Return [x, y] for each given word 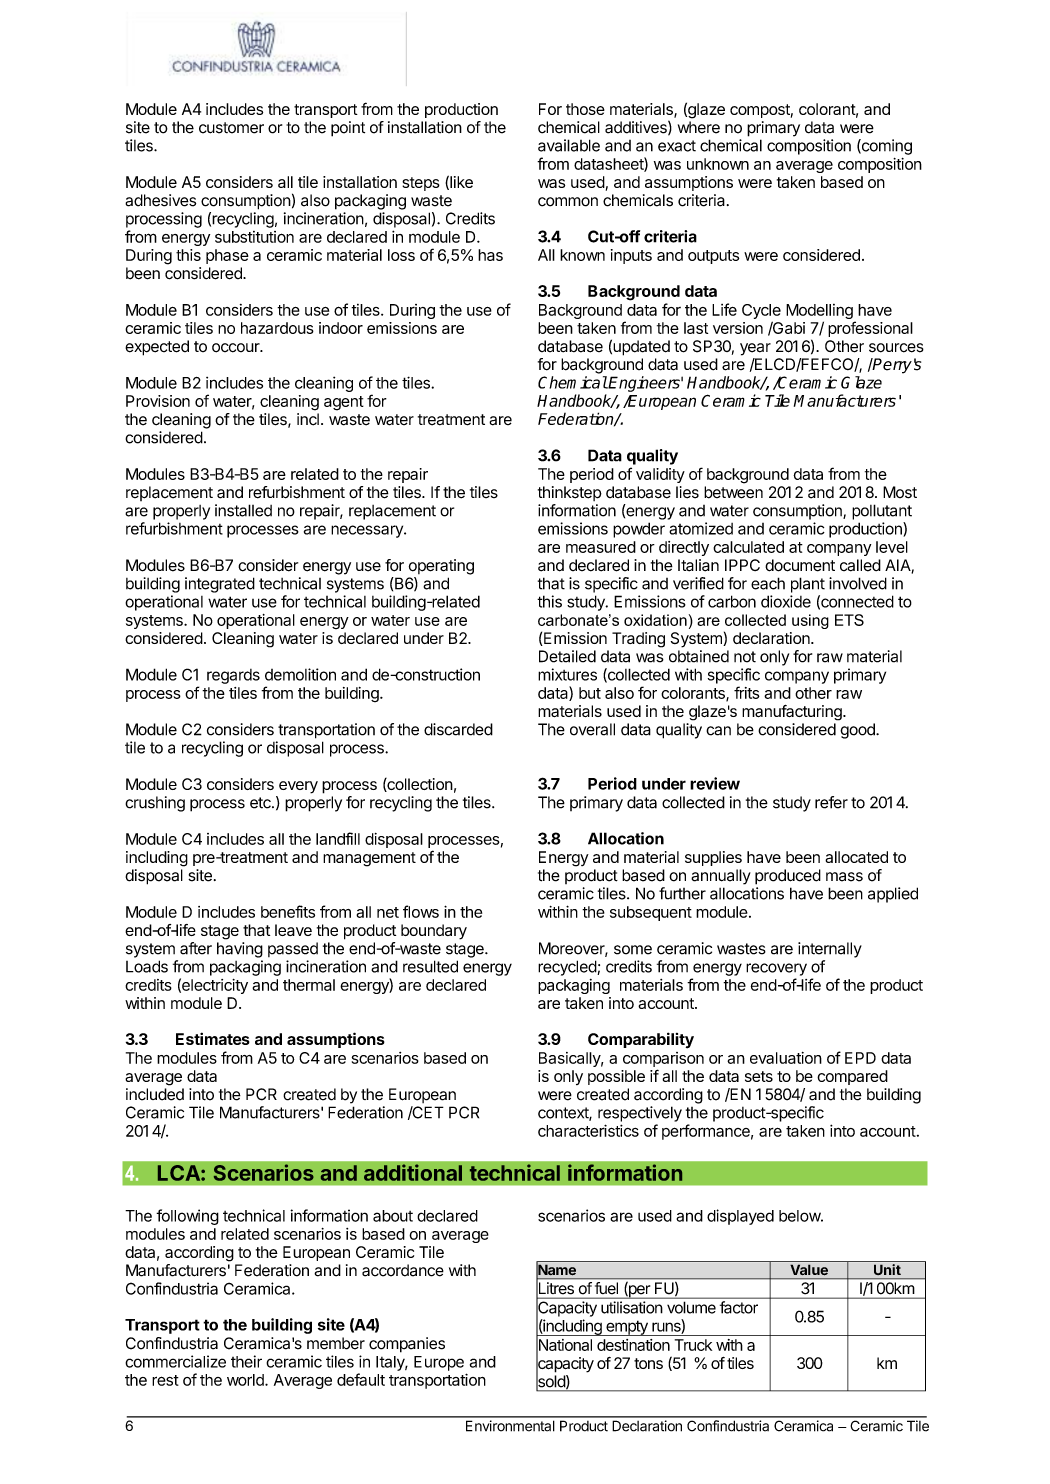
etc [261, 803]
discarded [458, 729]
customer [231, 128]
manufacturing [793, 713]
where [699, 127]
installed [243, 510]
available [569, 145]
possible [616, 1077]
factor [739, 1307]
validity [660, 475]
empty [627, 1328]
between [733, 492]
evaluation [786, 1058]
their [246, 1361]
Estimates [213, 1038]
